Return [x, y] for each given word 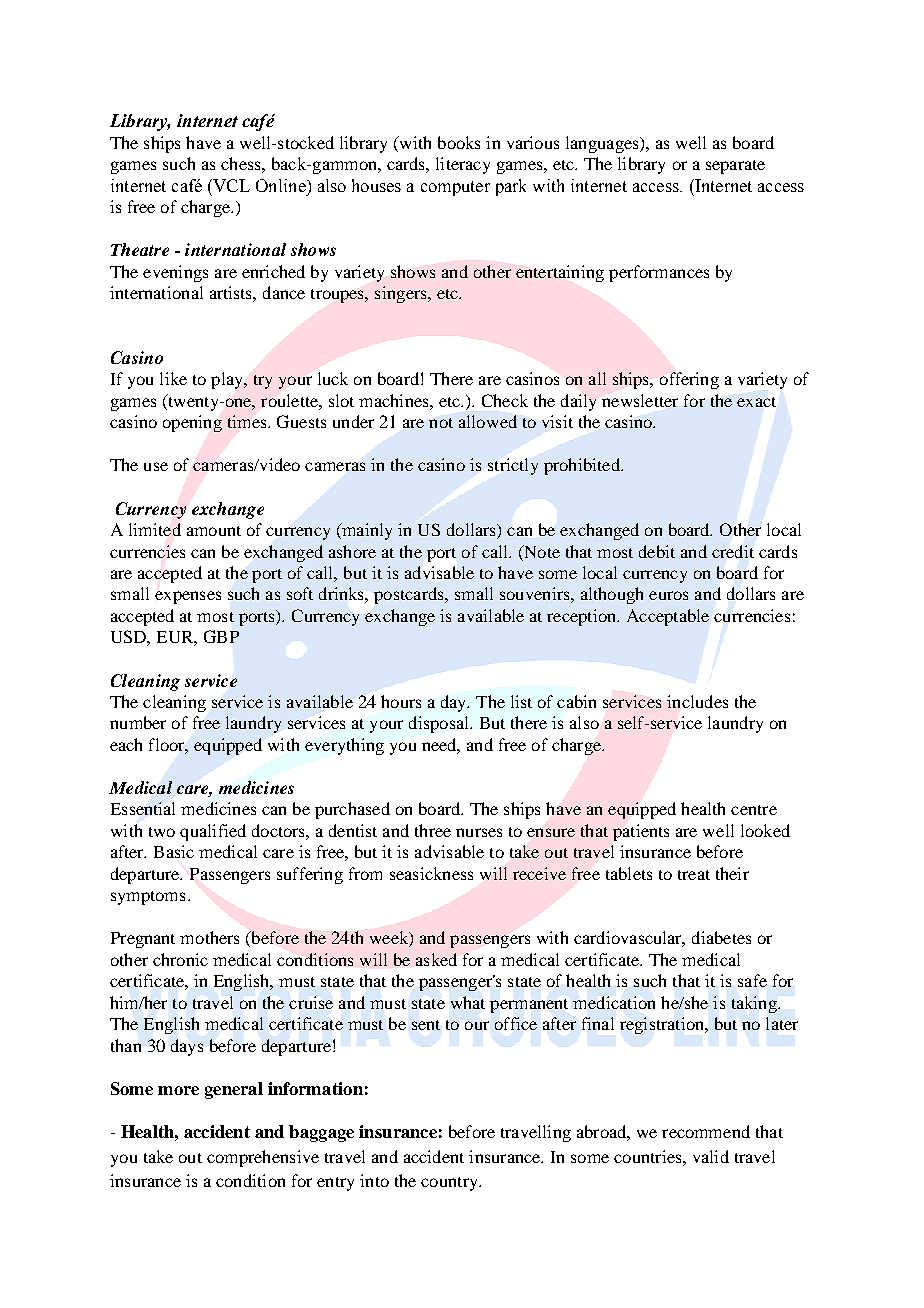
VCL [230, 185]
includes [697, 701]
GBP [221, 636]
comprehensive [263, 1158]
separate [735, 167]
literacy [463, 165]
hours [401, 701]
